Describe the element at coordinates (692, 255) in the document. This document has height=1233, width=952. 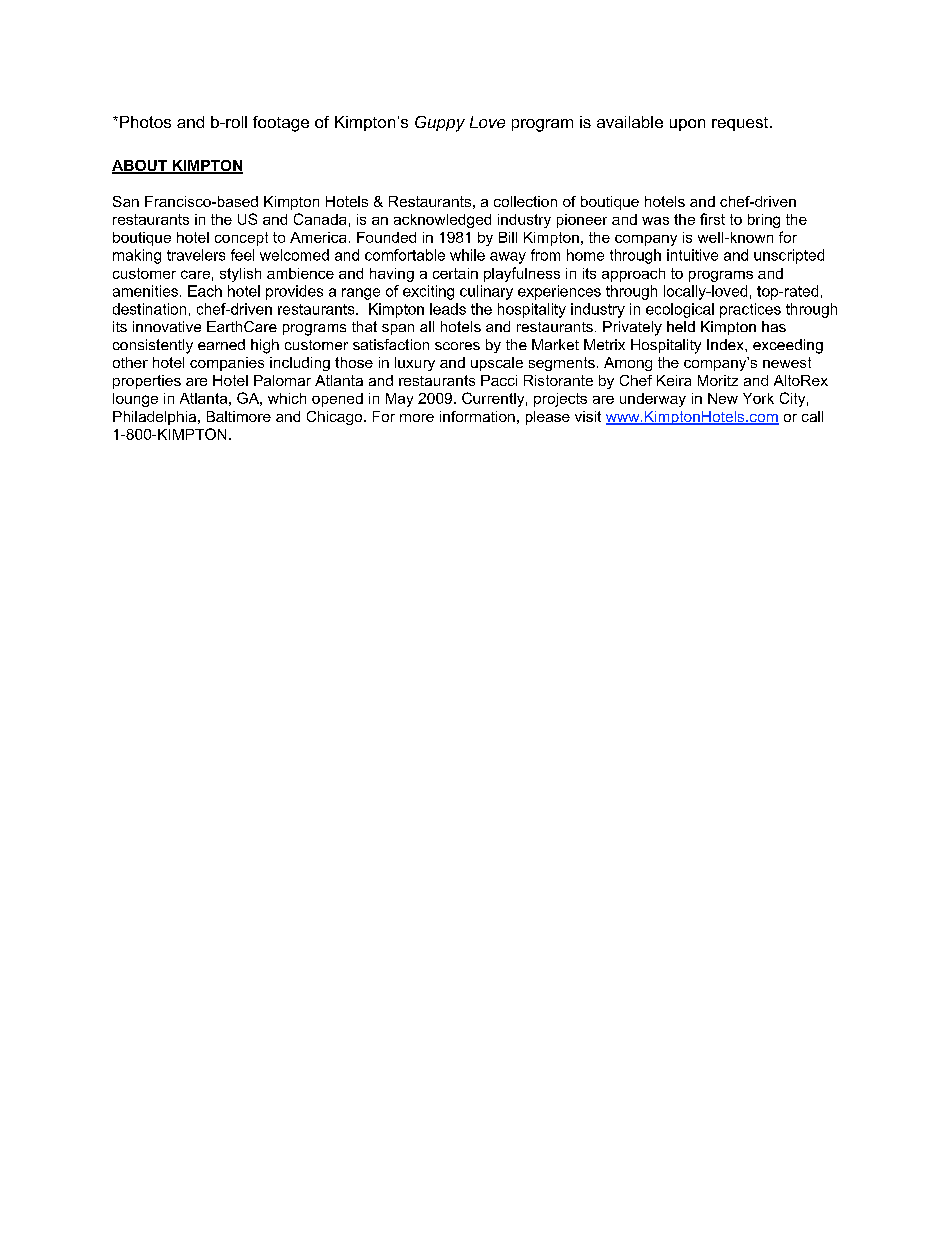
I see `intuitive` at that location.
